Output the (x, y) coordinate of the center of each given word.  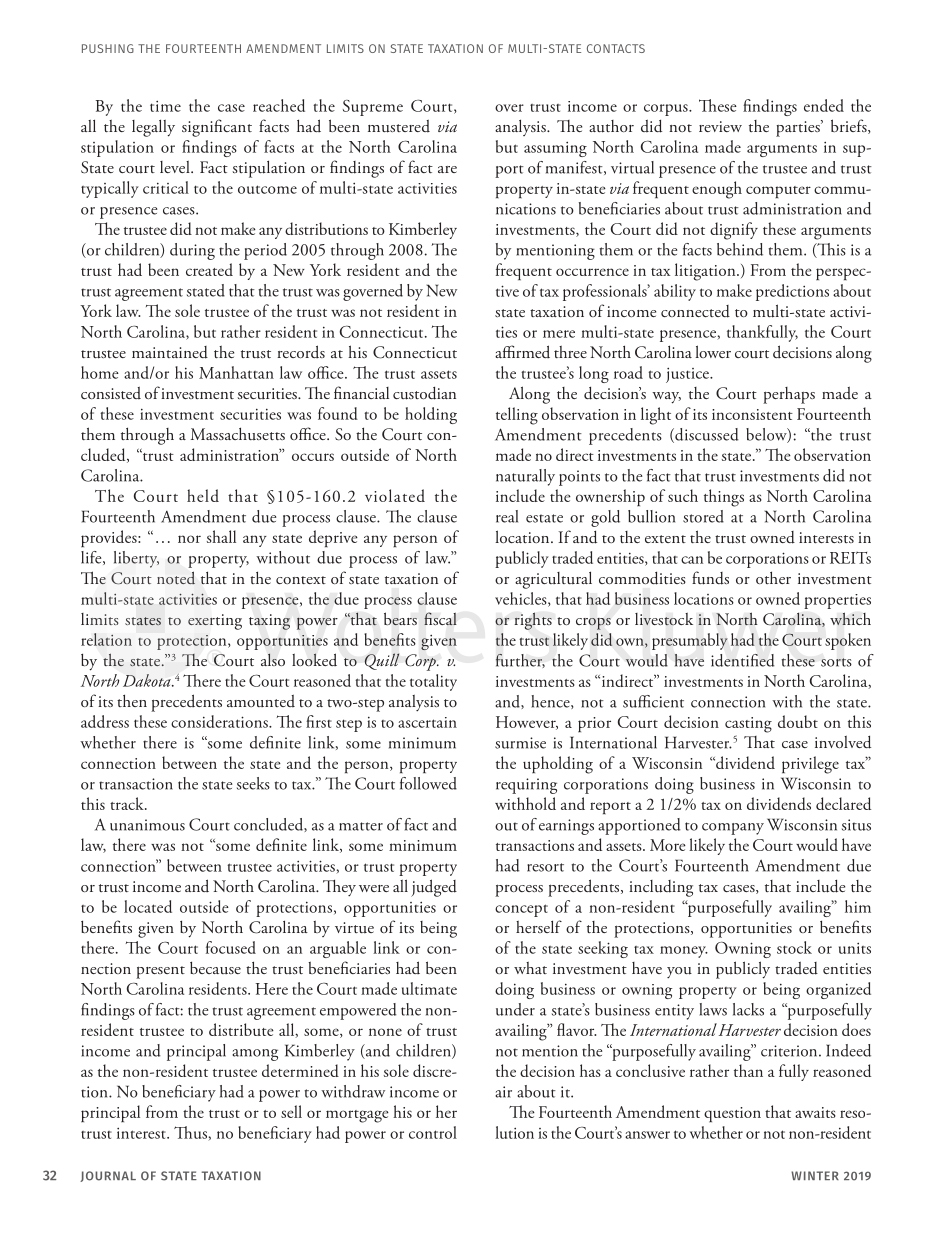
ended (824, 105)
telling (517, 416)
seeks (253, 783)
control (433, 1132)
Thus (190, 1132)
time (165, 106)
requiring (526, 786)
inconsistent (752, 414)
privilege (810, 765)
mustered (399, 126)
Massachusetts (238, 434)
